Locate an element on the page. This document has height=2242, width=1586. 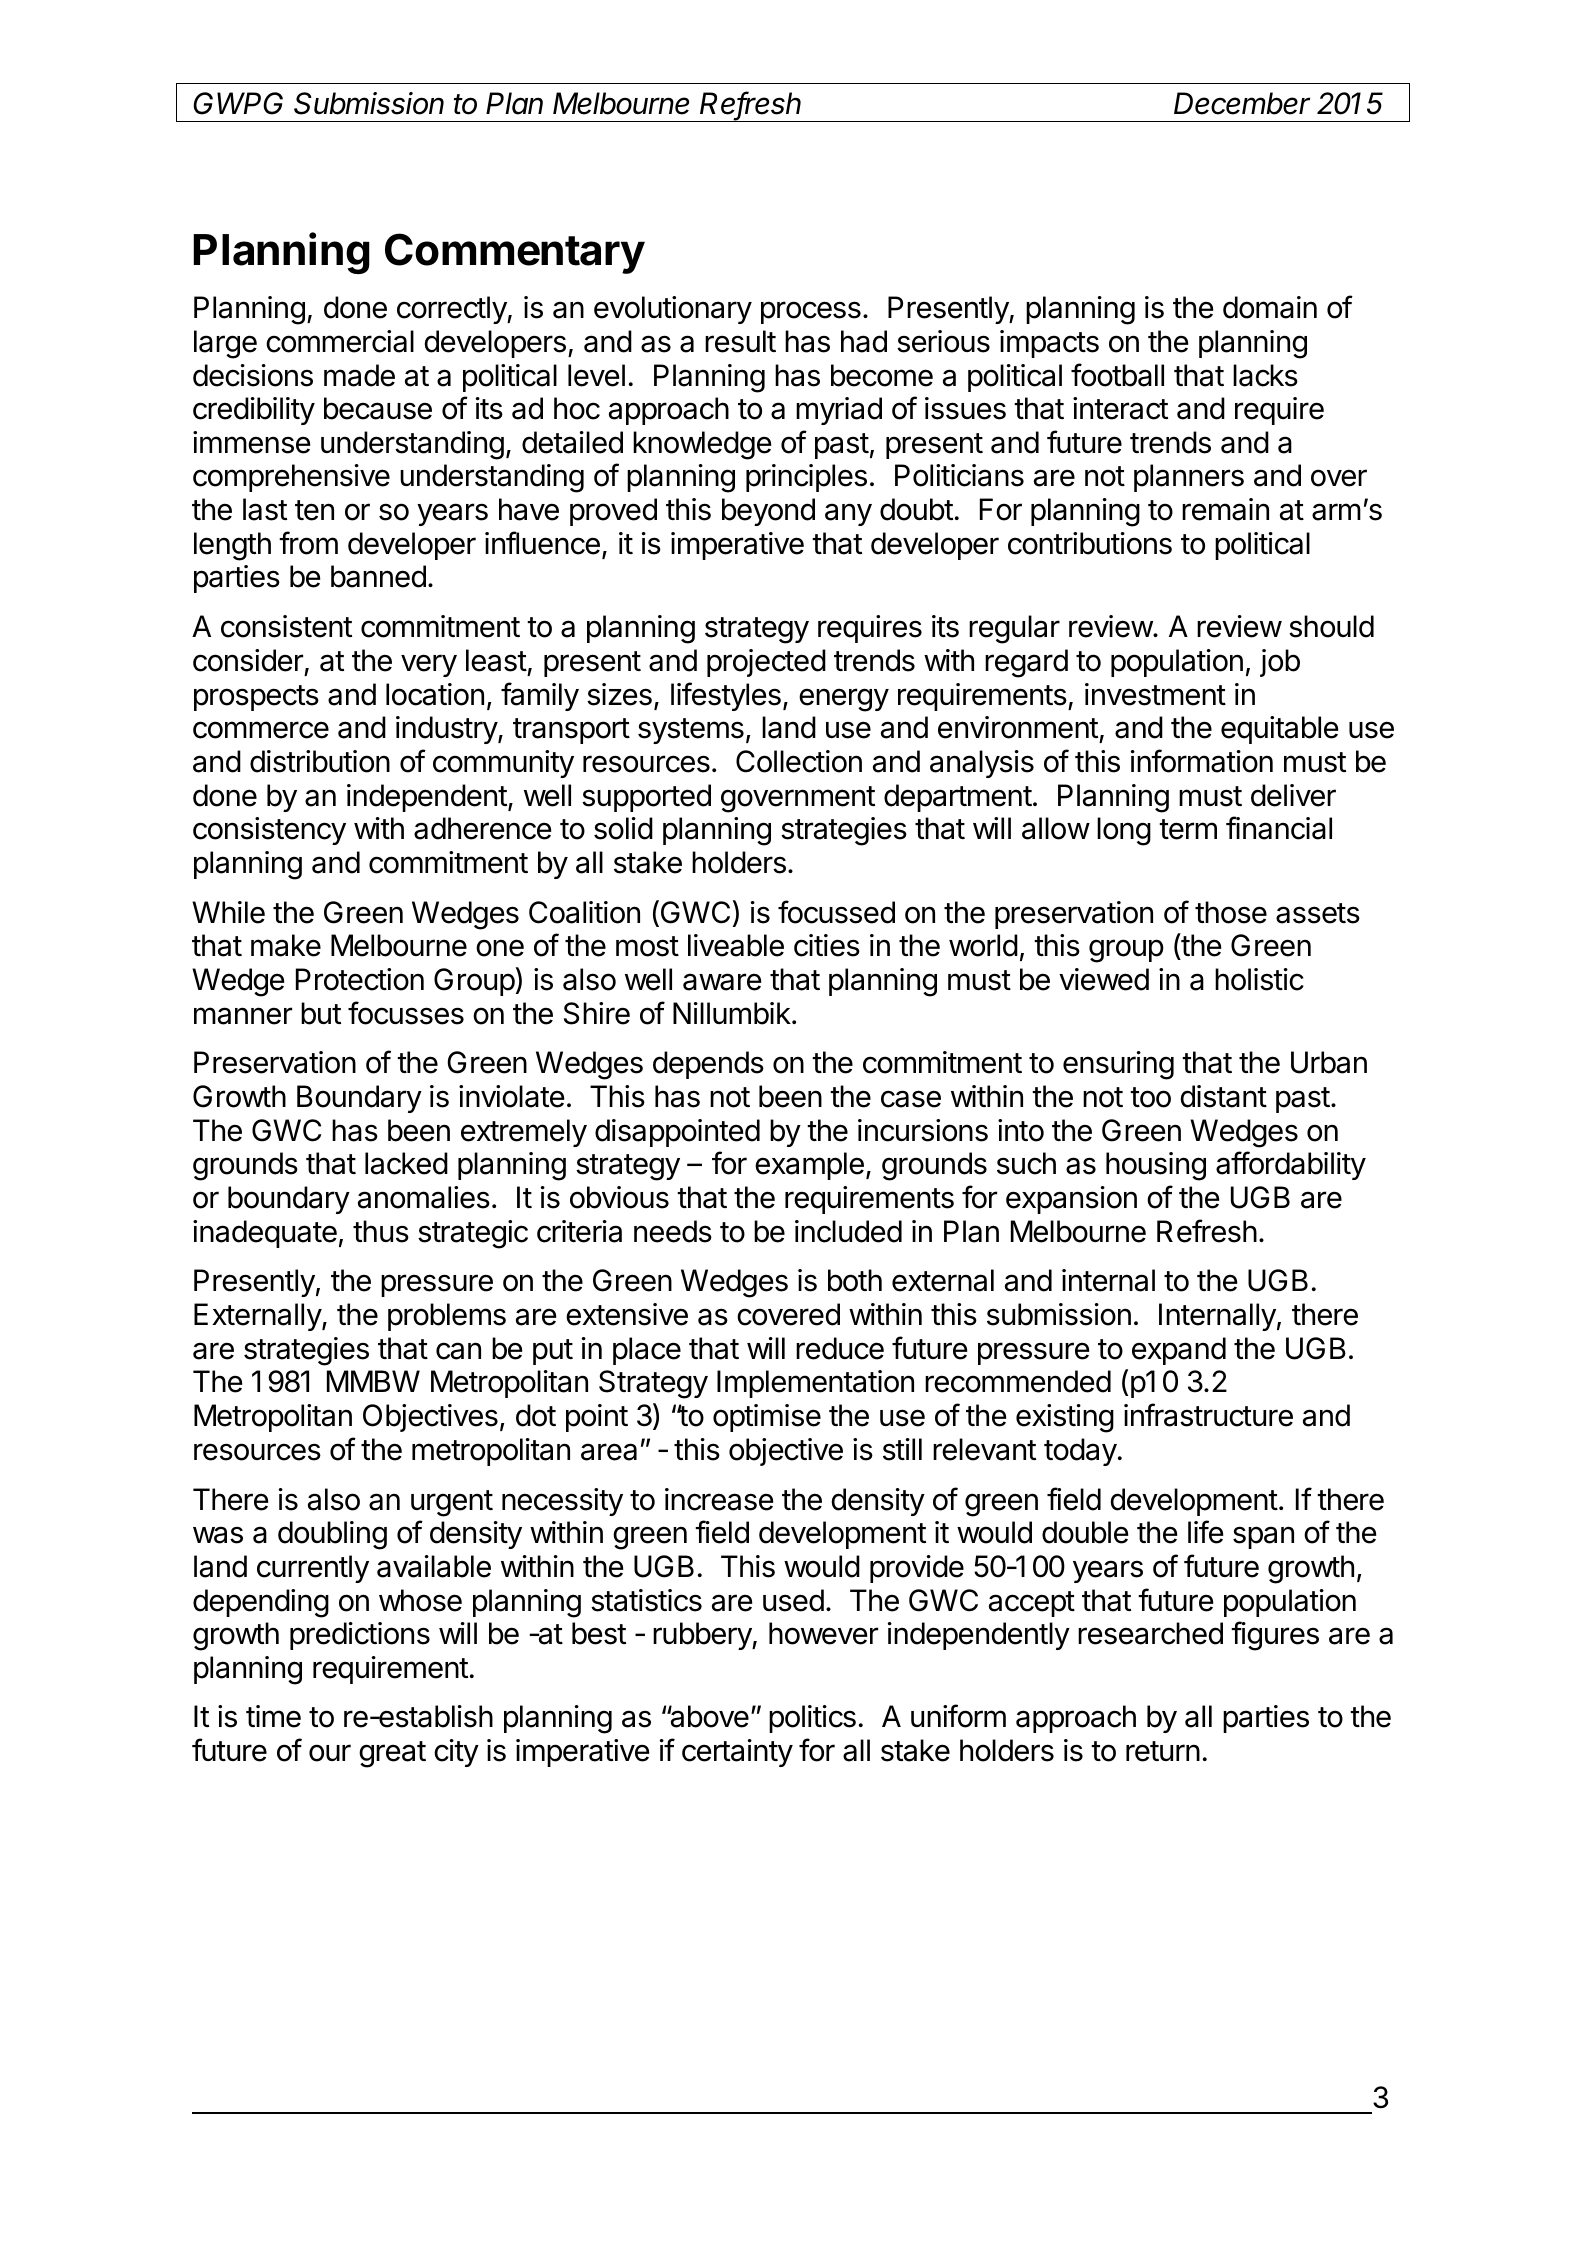
process is located at coordinates (811, 312).
